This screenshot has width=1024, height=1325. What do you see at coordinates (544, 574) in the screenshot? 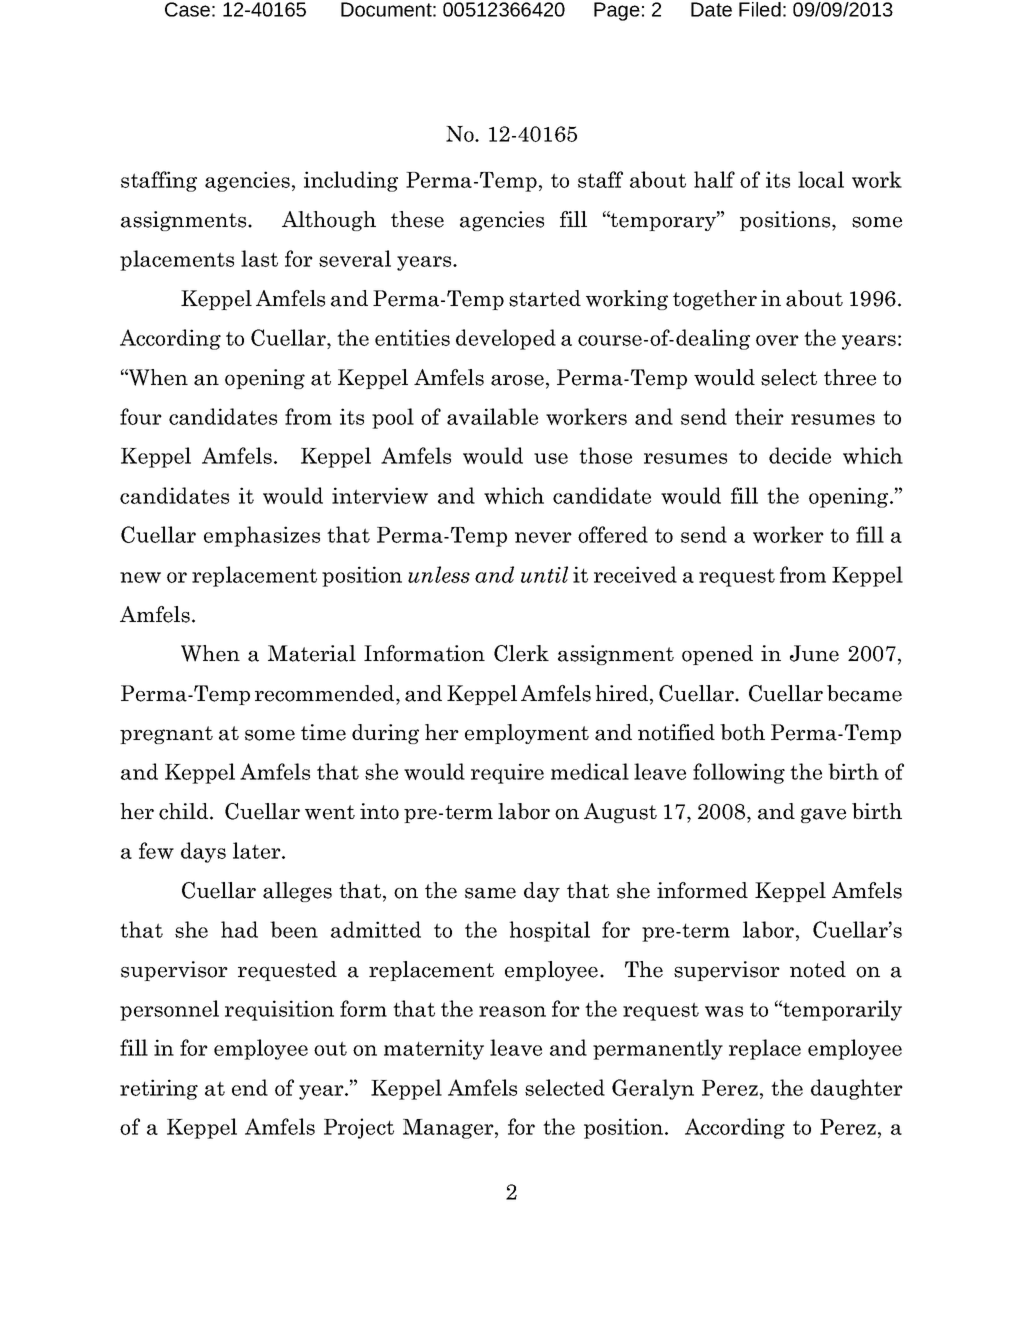
I see `until` at bounding box center [544, 574].
